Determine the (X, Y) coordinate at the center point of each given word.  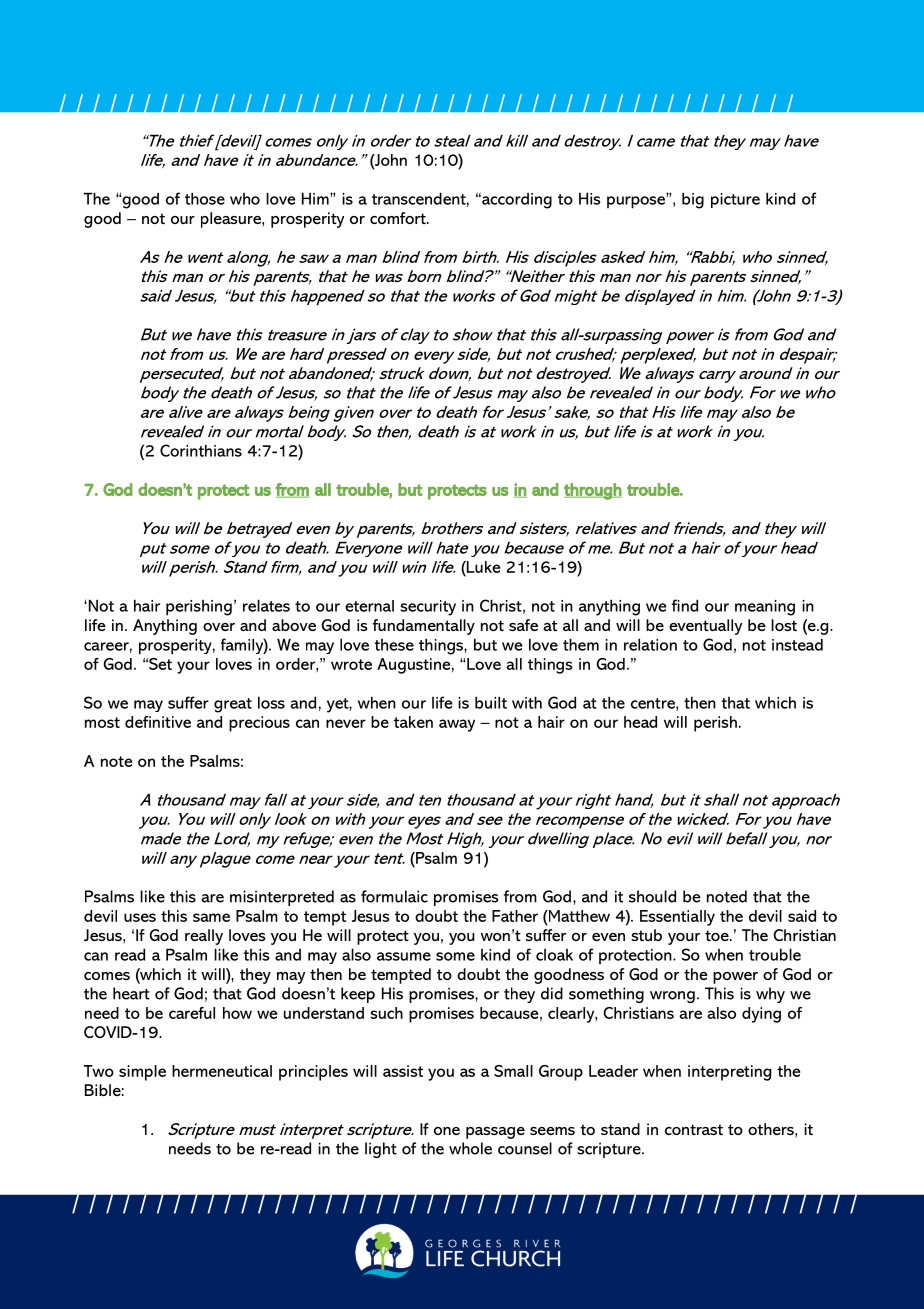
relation (650, 644)
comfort (399, 218)
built (491, 702)
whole (470, 1148)
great (233, 705)
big (693, 200)
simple (142, 1073)
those (205, 198)
